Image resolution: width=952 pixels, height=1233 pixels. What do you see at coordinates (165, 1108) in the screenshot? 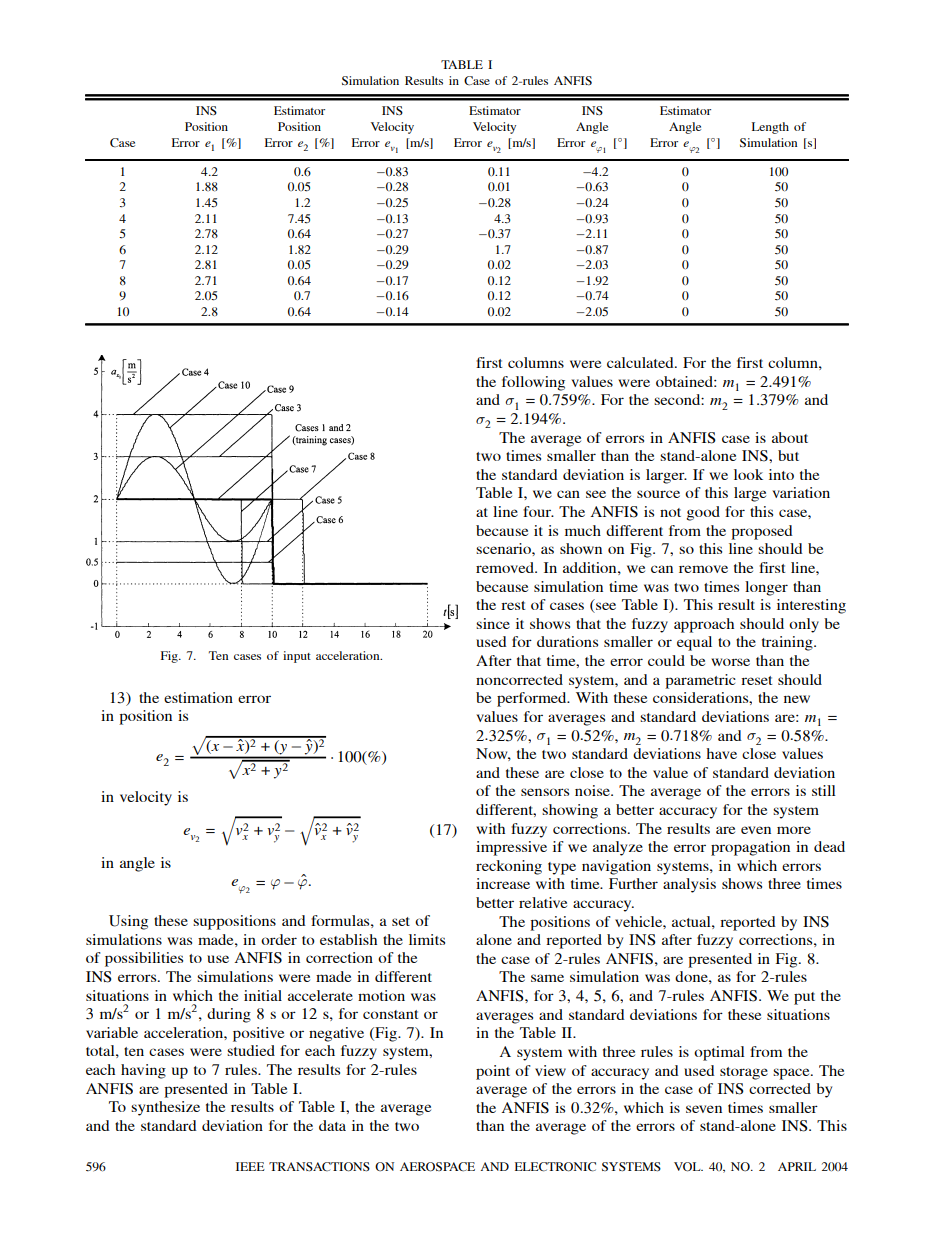
I see `synthesize` at bounding box center [165, 1108].
